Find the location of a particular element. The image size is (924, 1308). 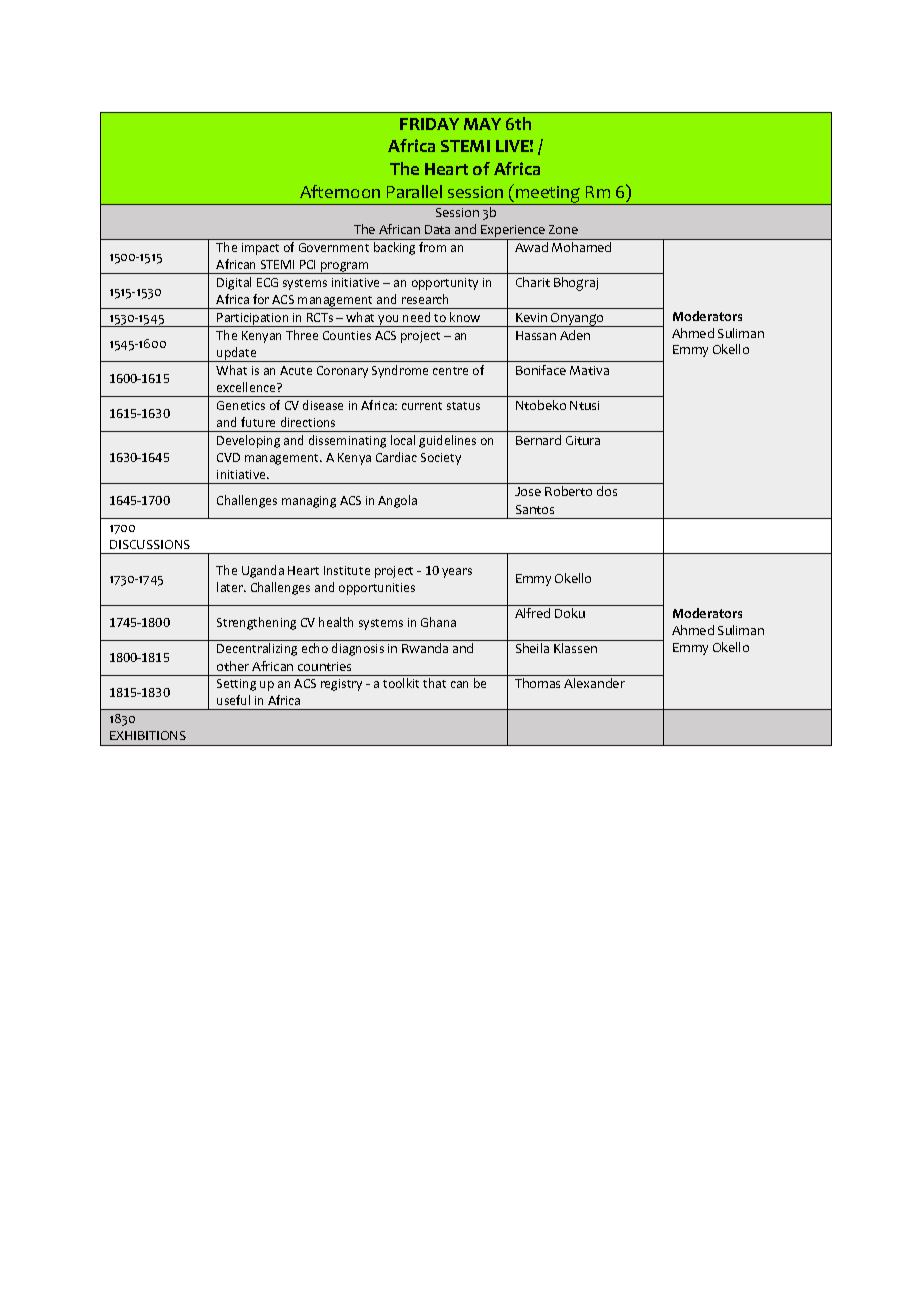

opportunities is located at coordinates (377, 589).
